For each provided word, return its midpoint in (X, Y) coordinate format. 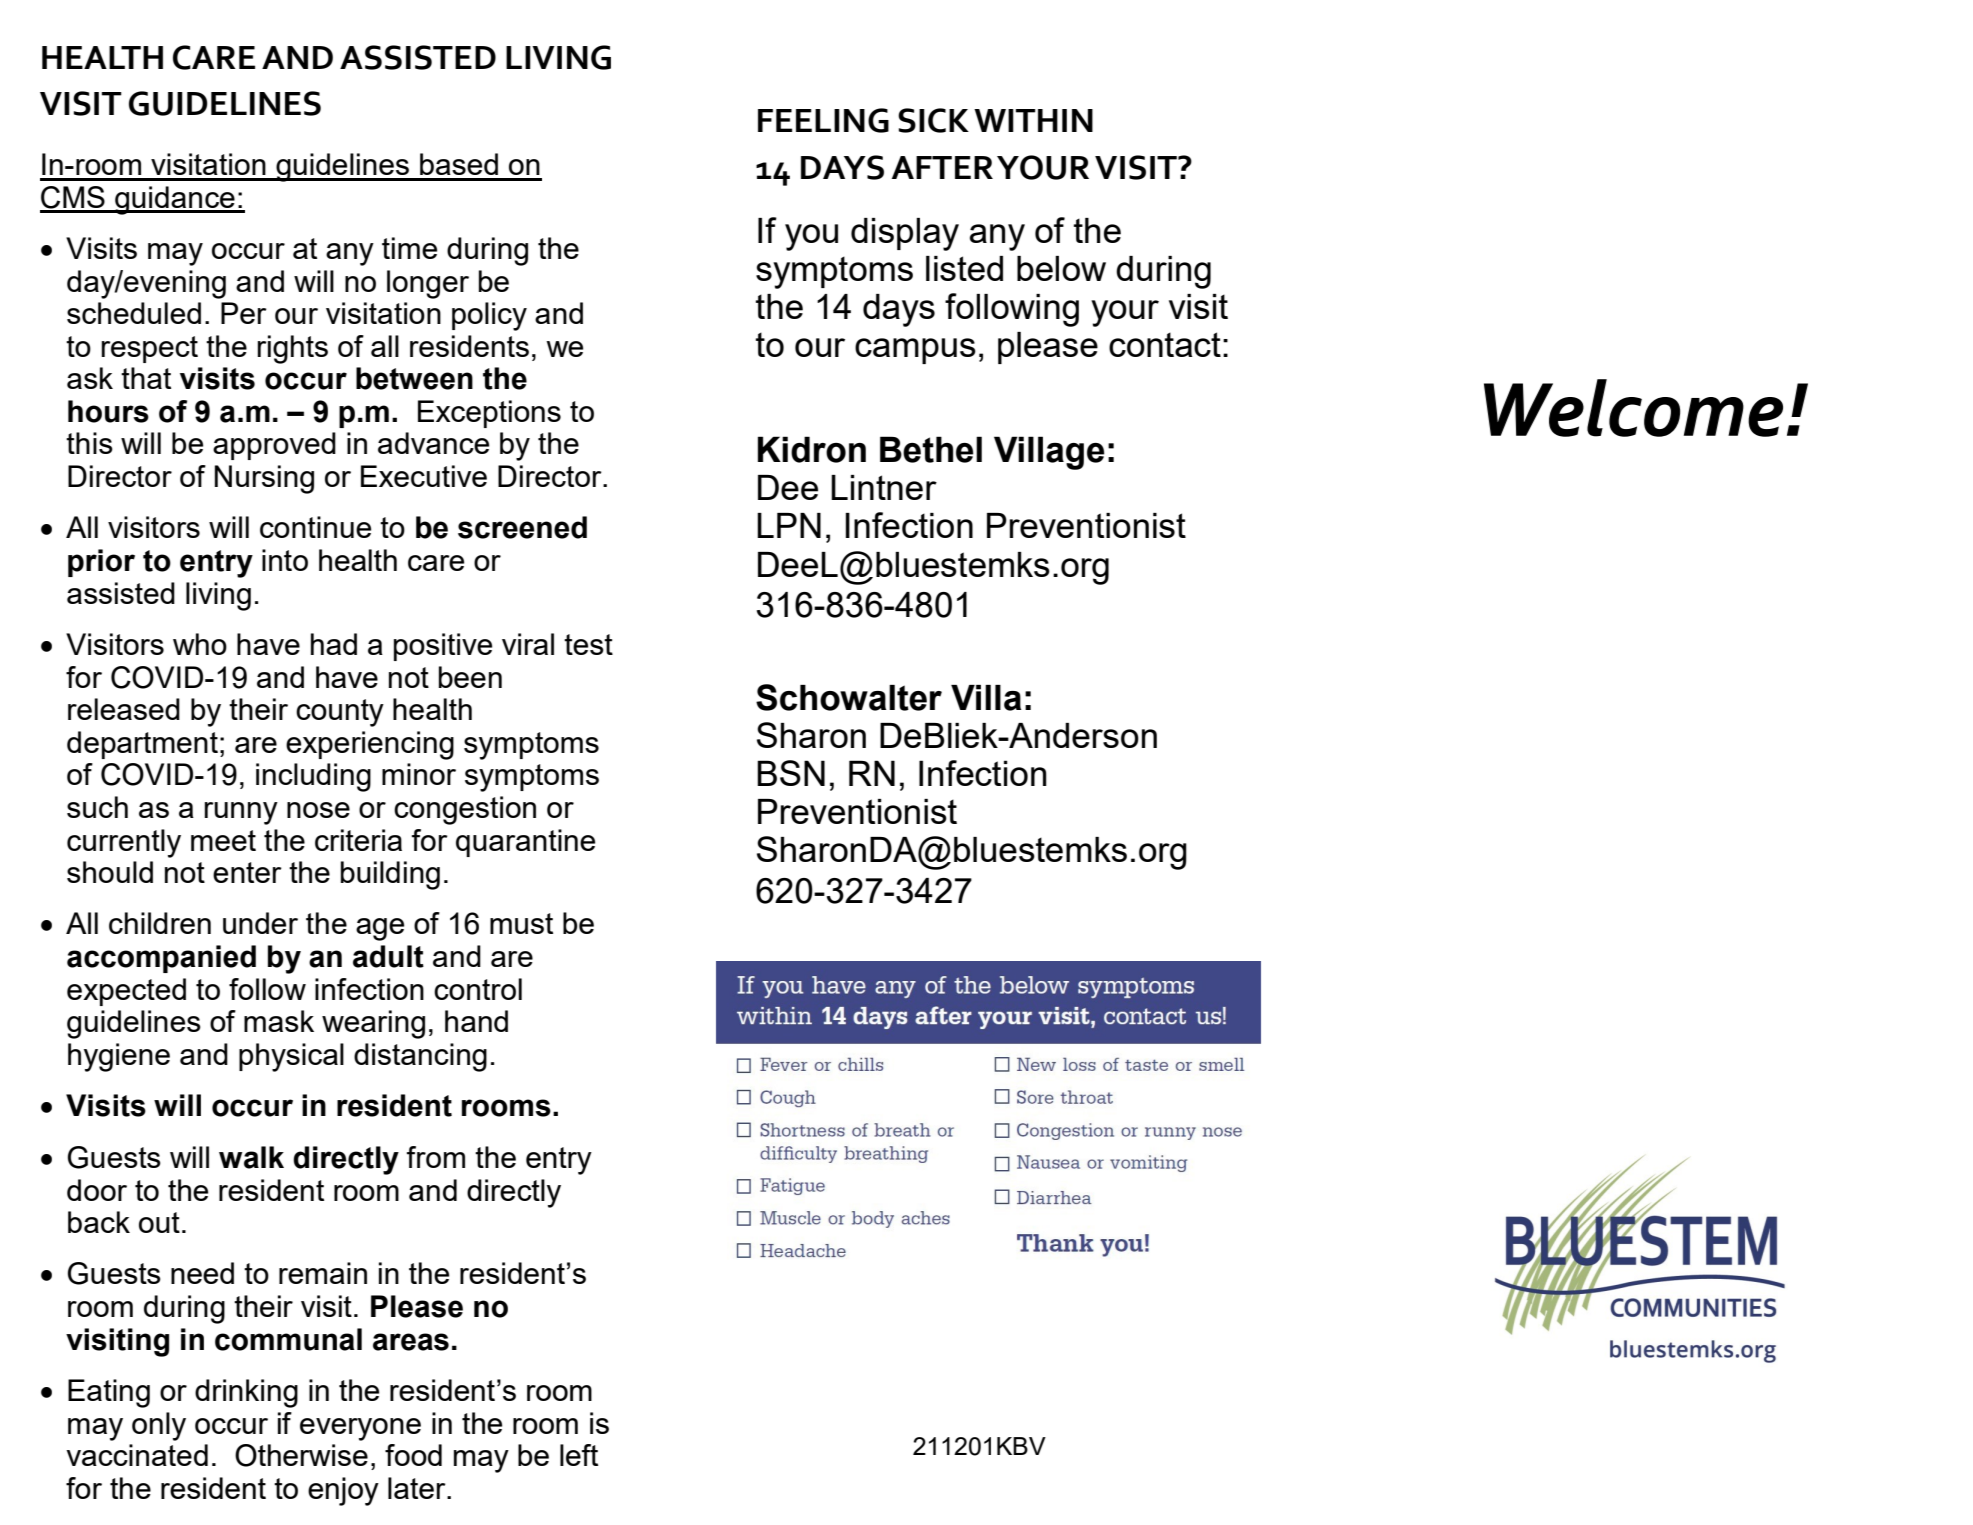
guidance (175, 200)
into (285, 560)
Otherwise (301, 1455)
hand (476, 1021)
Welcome (1633, 408)
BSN (791, 773)
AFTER (942, 167)
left (579, 1455)
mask (279, 1021)
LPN (789, 525)
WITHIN (1033, 120)
